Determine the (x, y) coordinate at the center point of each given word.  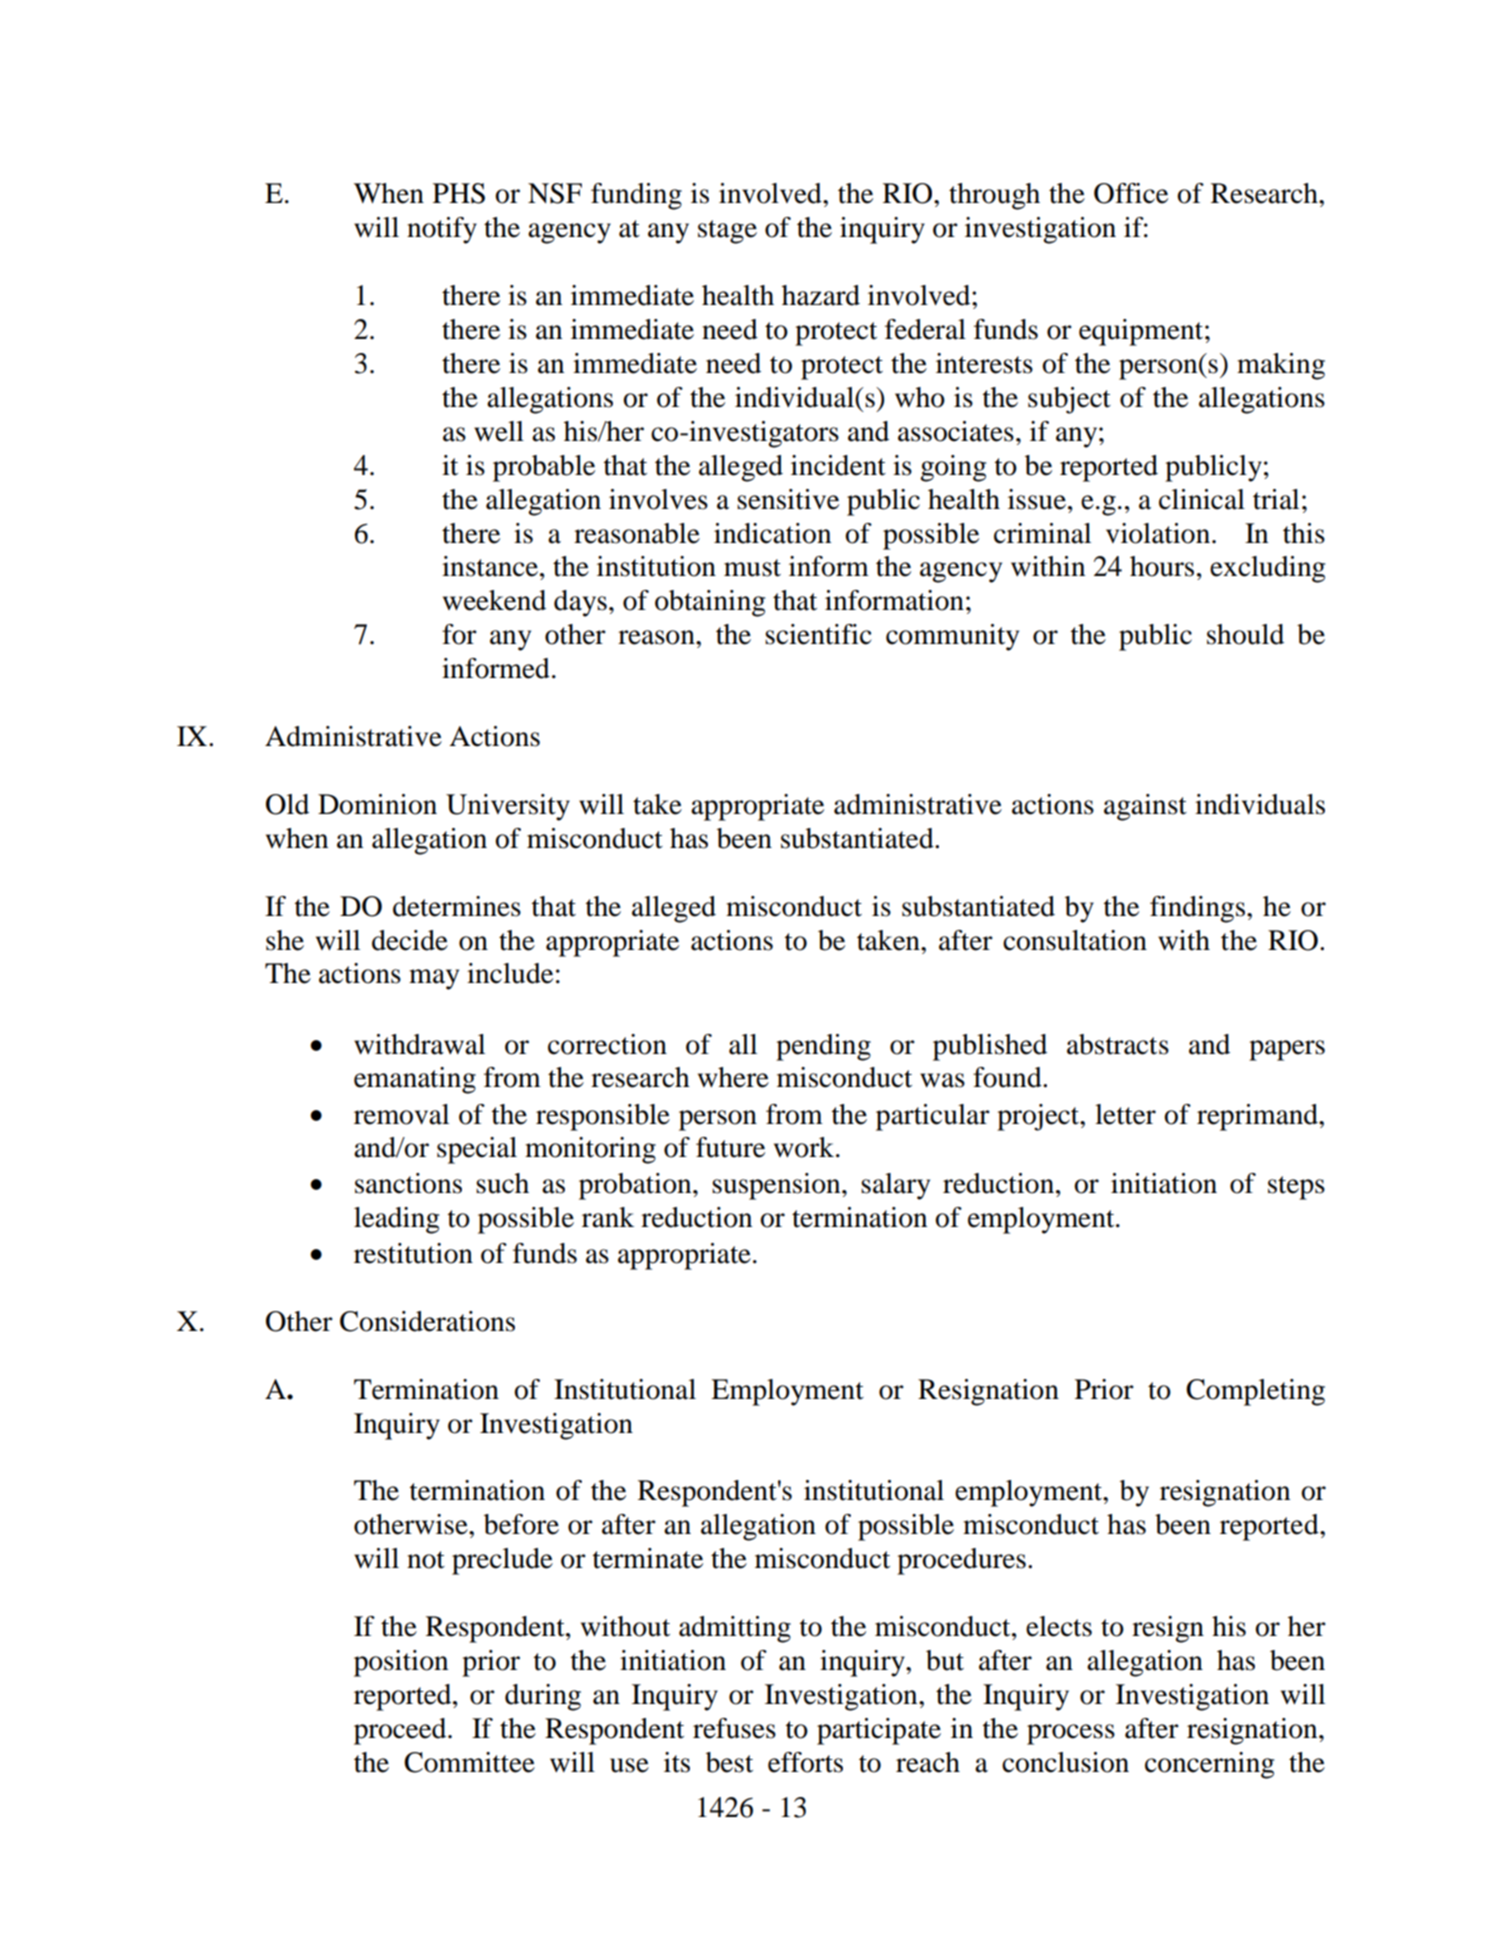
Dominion (377, 804)
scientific (818, 634)
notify (442, 230)
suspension (777, 1186)
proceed (401, 1731)
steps (1296, 1188)
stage (727, 232)
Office (1131, 193)
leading (396, 1220)
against (1145, 807)
